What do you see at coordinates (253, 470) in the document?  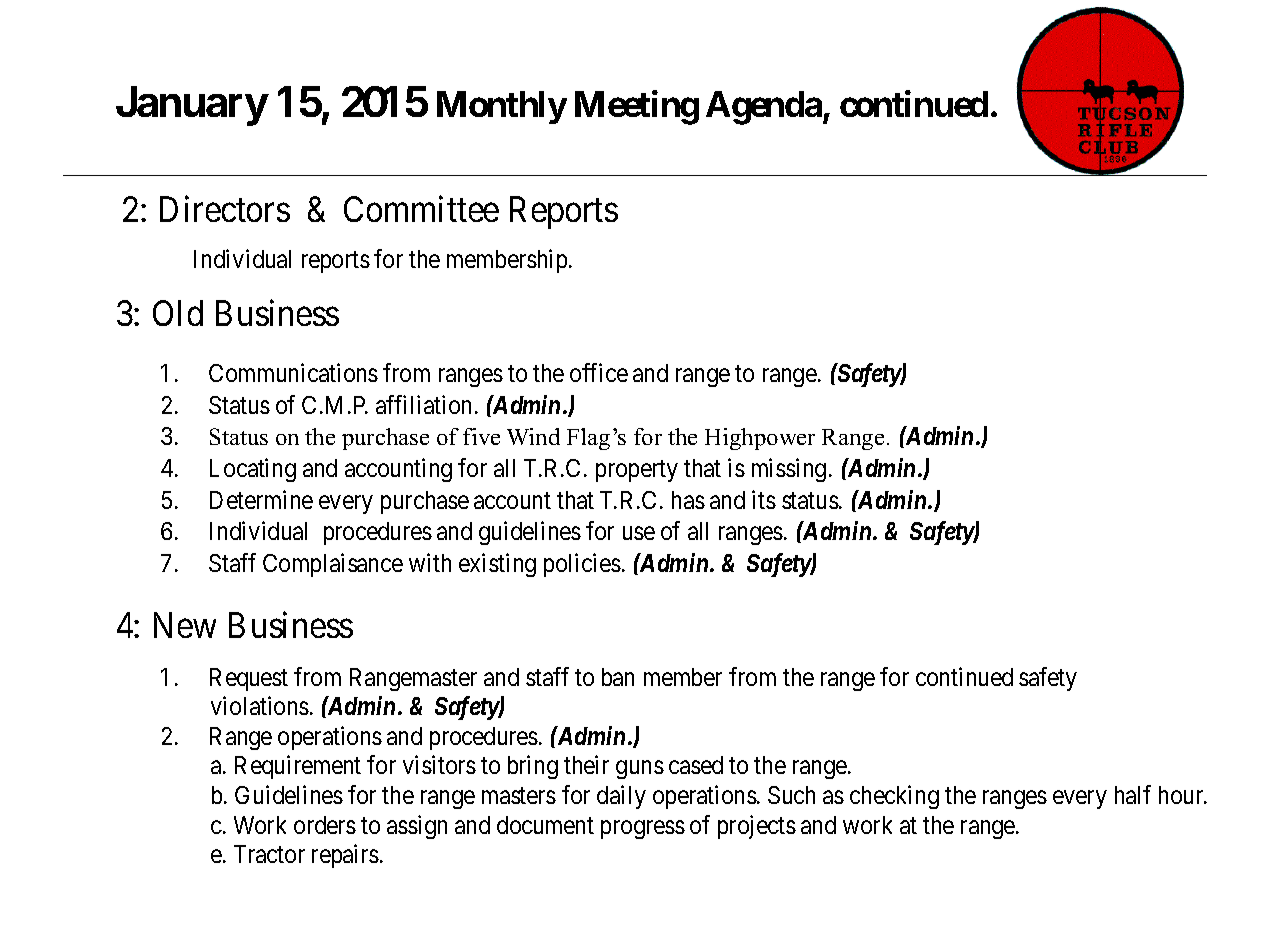 I see `Locating` at bounding box center [253, 470].
